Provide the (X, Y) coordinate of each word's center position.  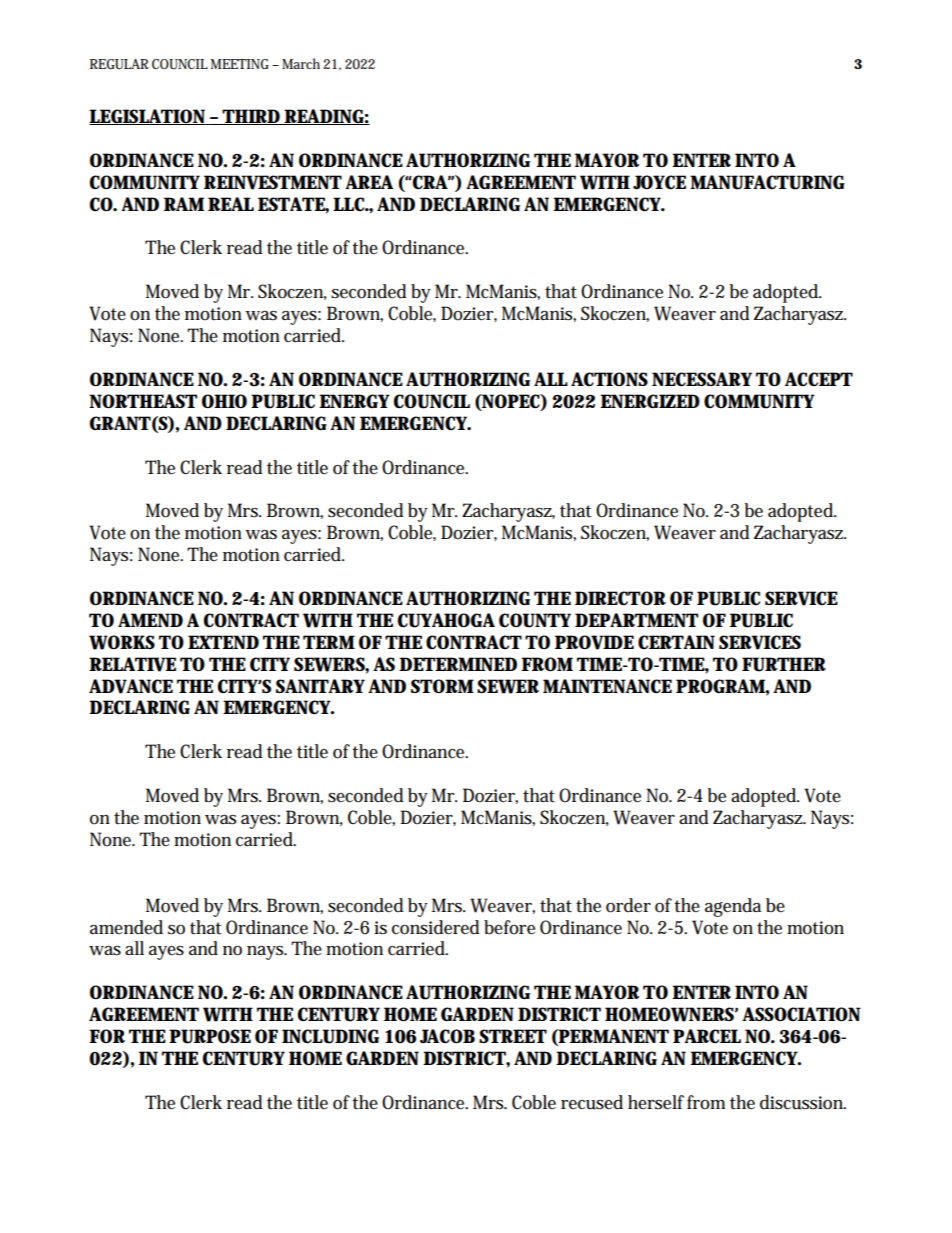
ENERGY (354, 401)
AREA (369, 182)
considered (436, 927)
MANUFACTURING (767, 182)
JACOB (447, 1036)
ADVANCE (131, 686)
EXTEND (223, 642)
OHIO (224, 401)
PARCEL (707, 1036)
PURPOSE (210, 1036)
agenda (733, 907)
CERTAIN (676, 642)
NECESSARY (702, 379)
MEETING (240, 64)
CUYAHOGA (446, 620)
